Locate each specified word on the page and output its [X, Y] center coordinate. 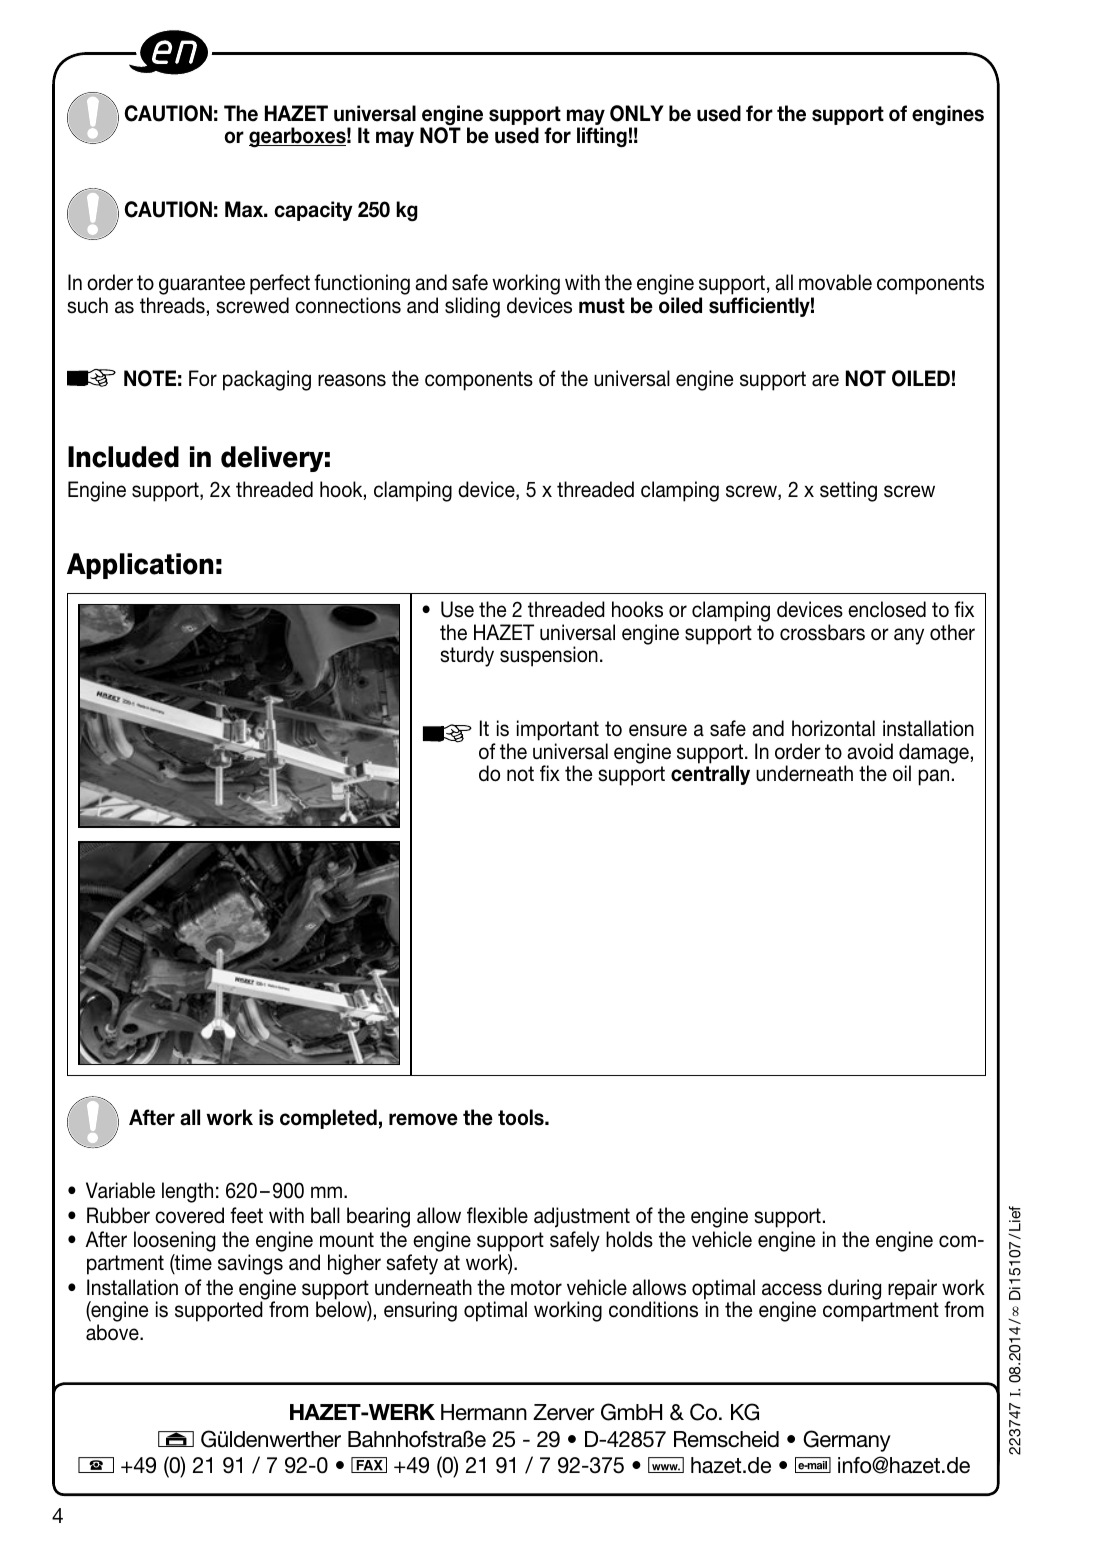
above [113, 1332]
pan [933, 777]
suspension [549, 656]
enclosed [887, 609]
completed [328, 1119]
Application [140, 566]
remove [423, 1119]
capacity [313, 211]
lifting [602, 137]
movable [835, 282]
